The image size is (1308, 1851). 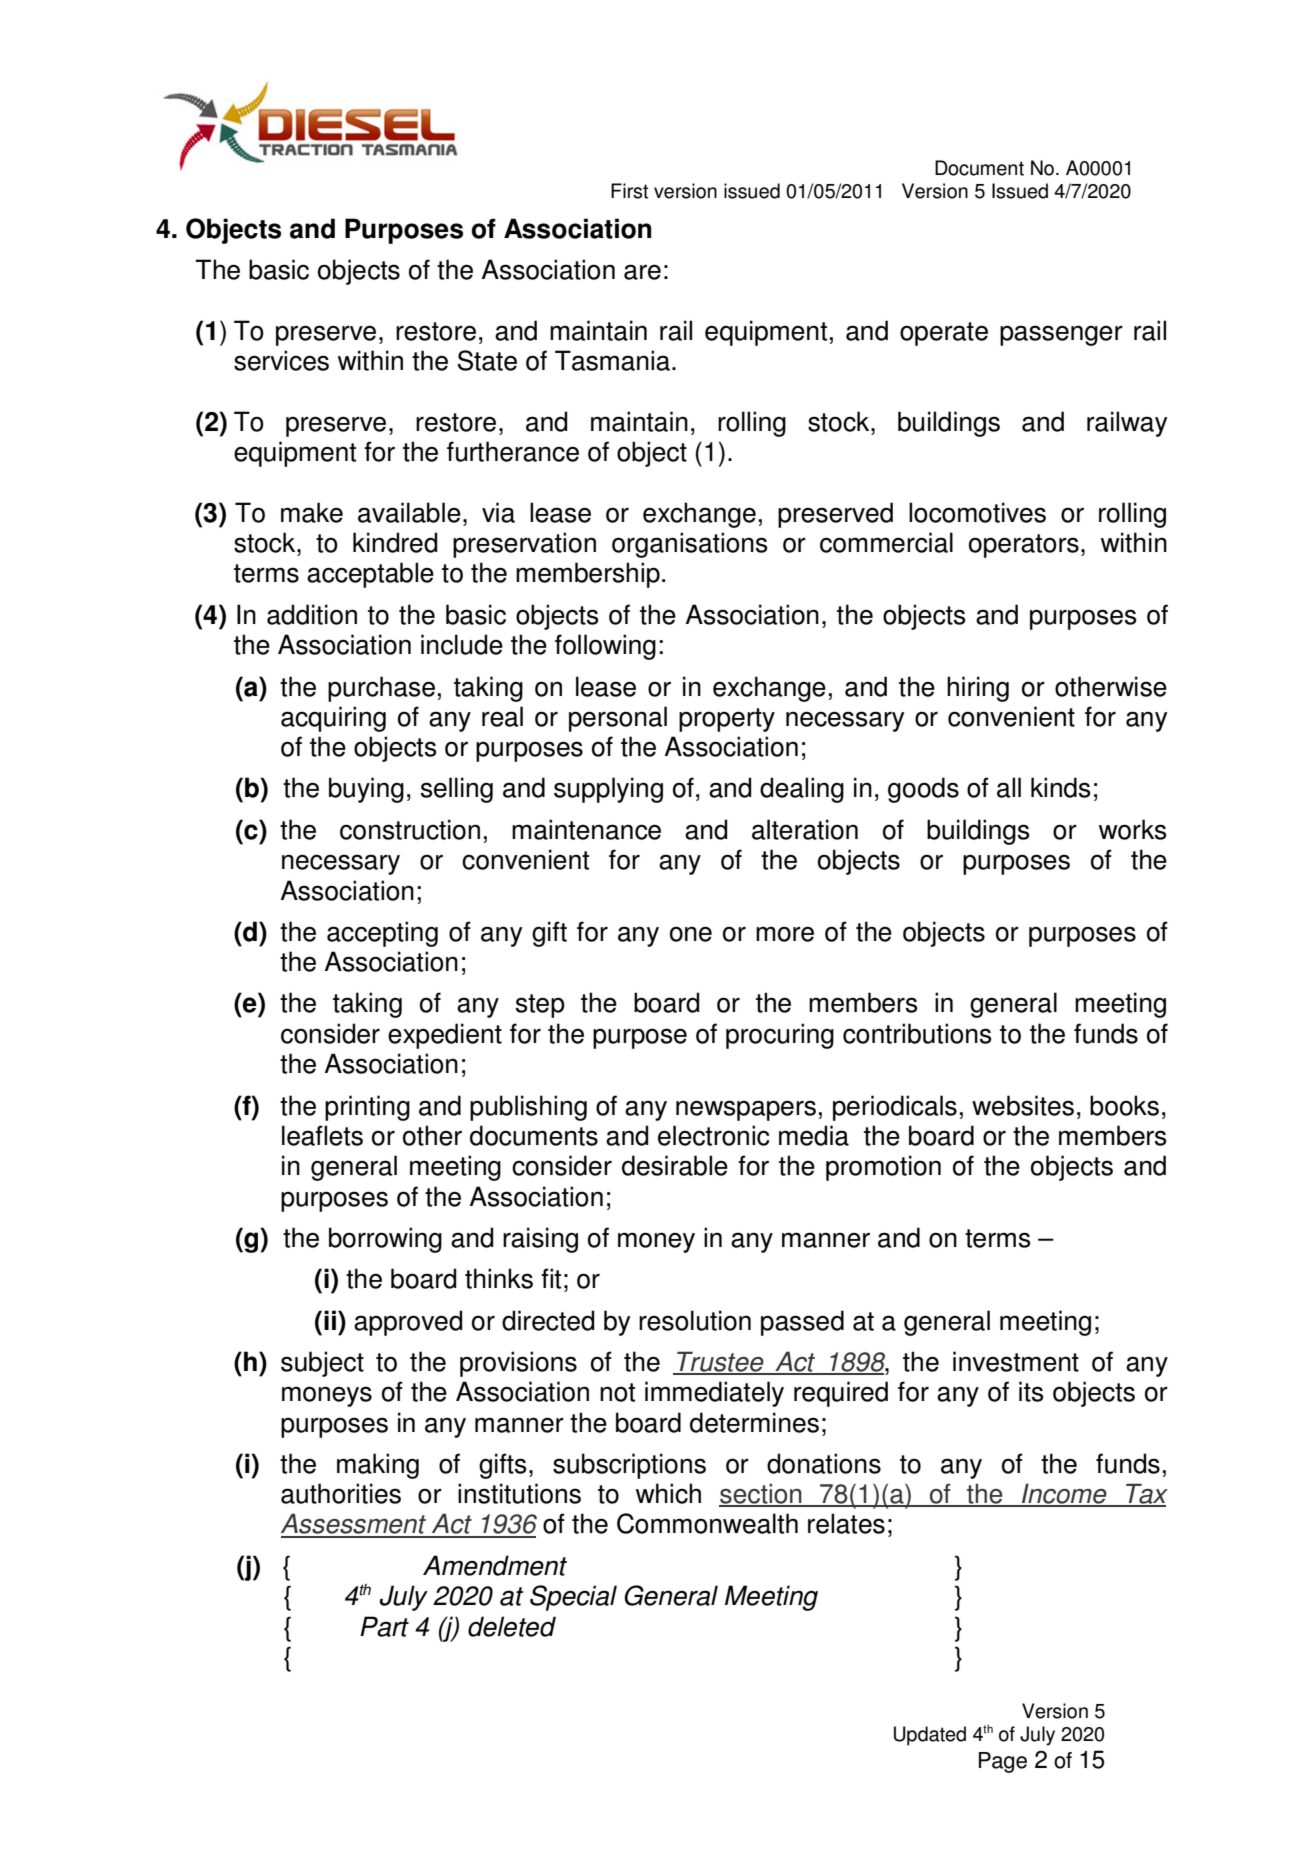 I want to click on property, so click(x=727, y=720).
